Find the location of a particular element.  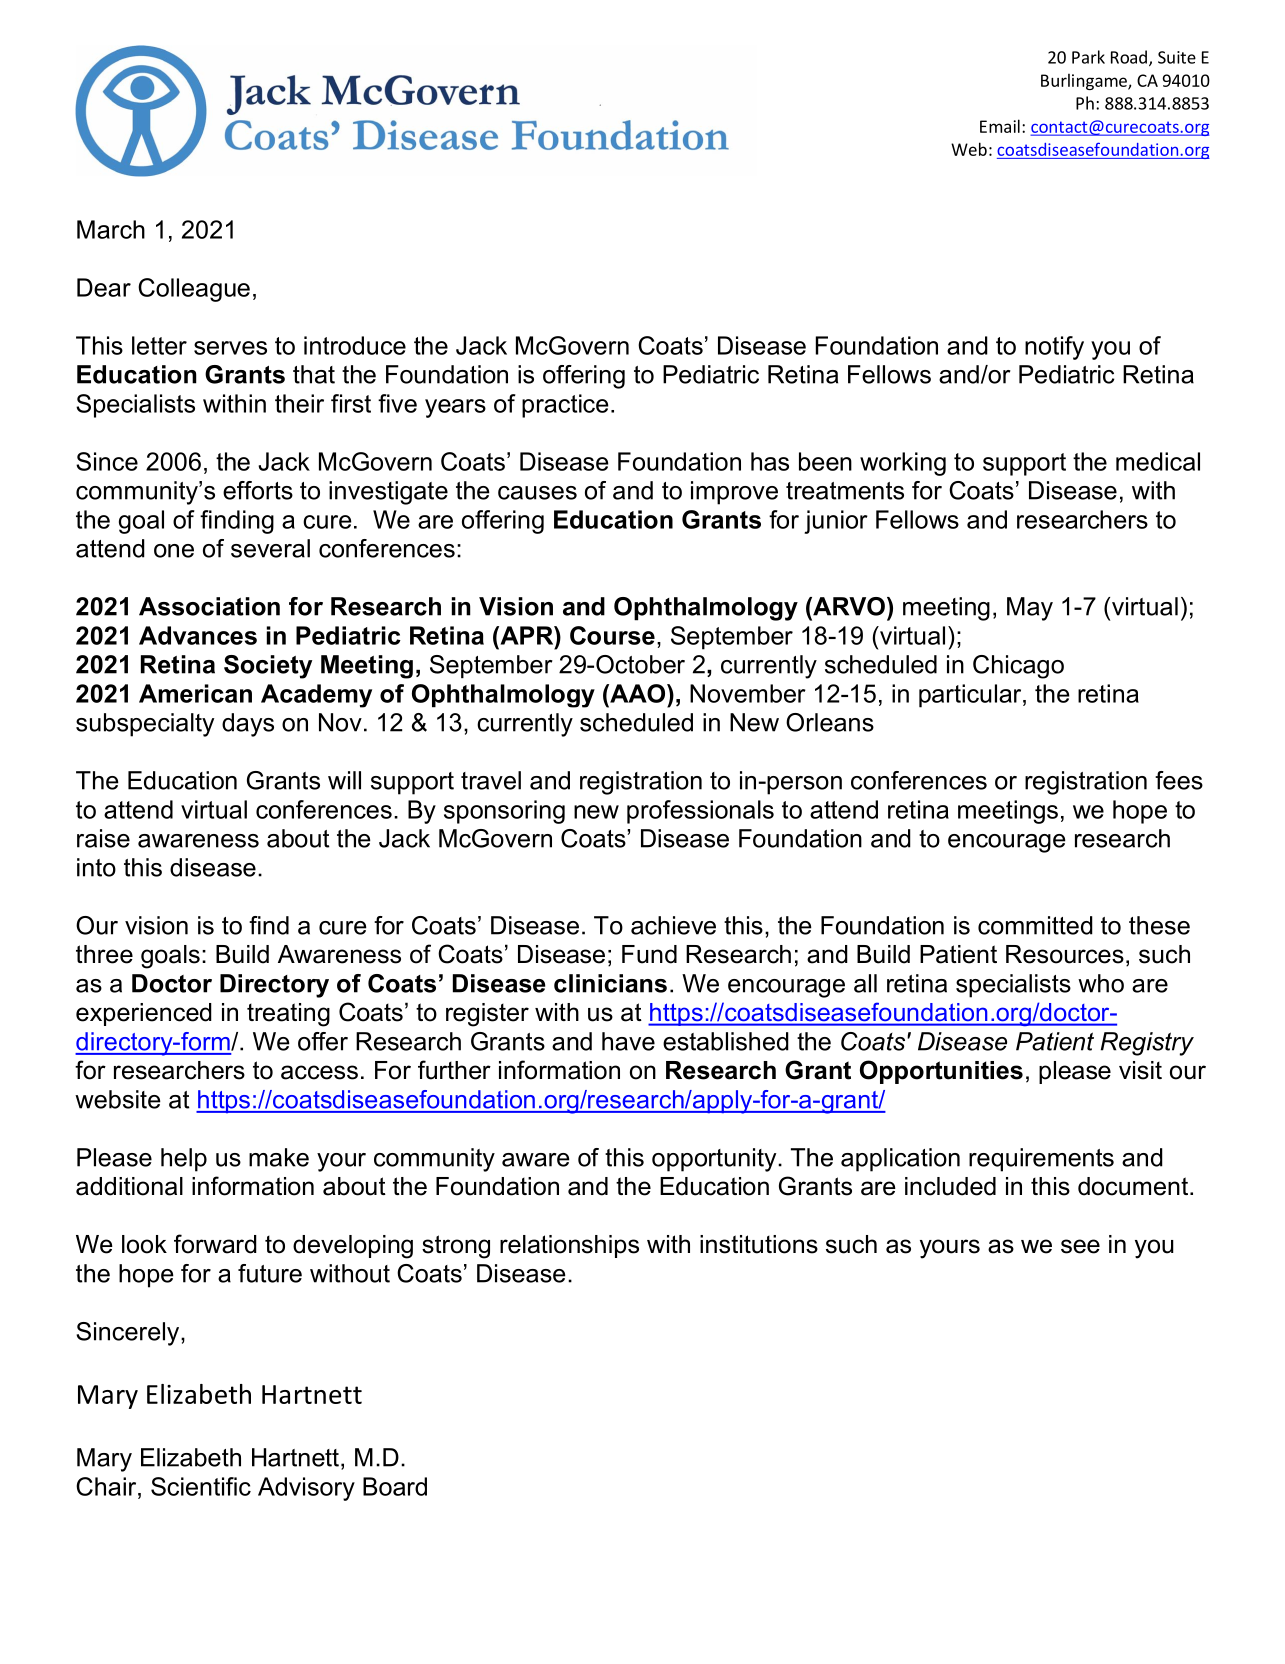

Email is located at coordinates (1000, 126).
